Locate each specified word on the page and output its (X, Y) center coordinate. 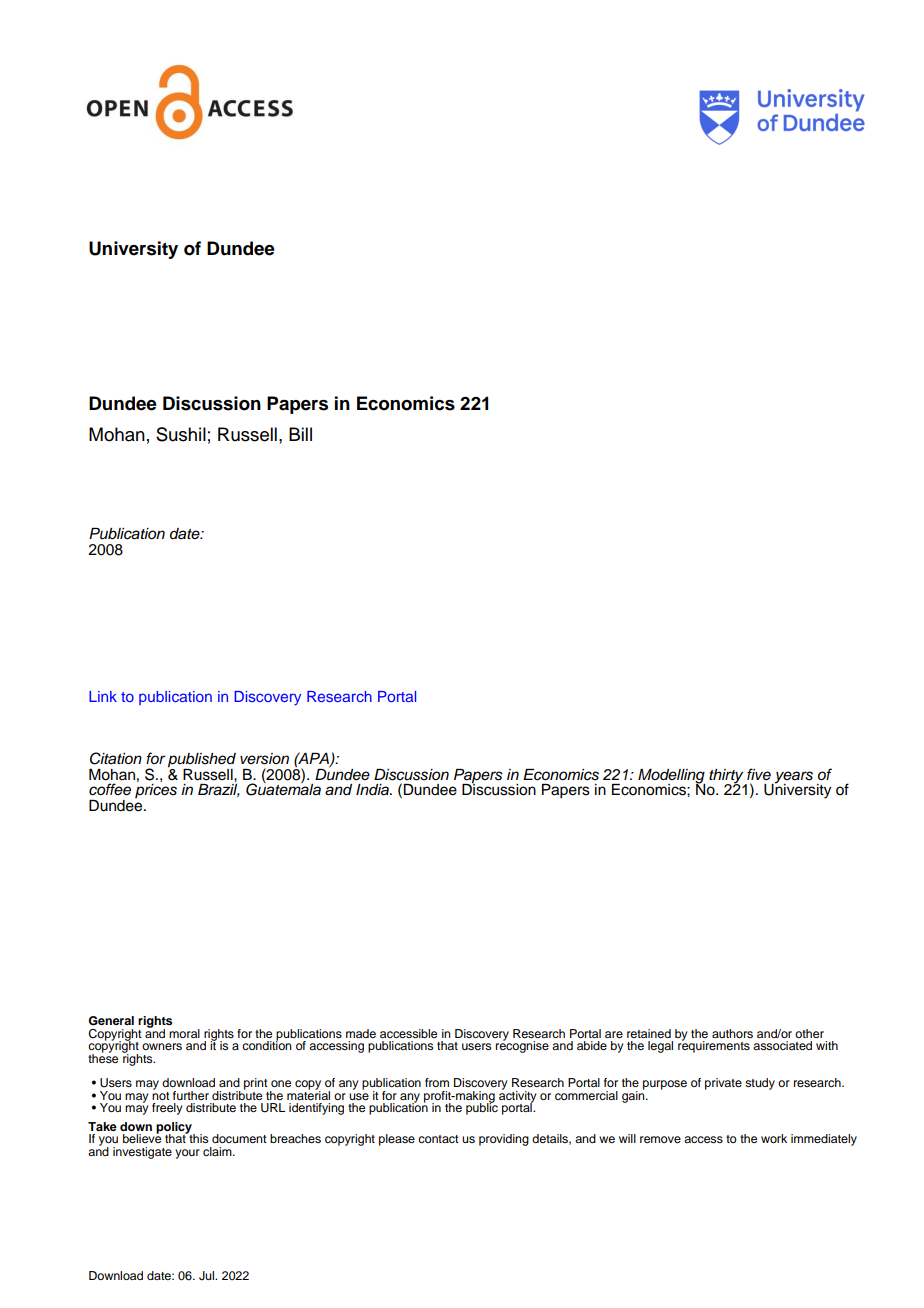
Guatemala (283, 788)
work (774, 1138)
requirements (714, 1046)
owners (162, 1046)
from (437, 1082)
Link (103, 696)
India (373, 790)
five (759, 774)
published (202, 761)
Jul (208, 1276)
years (792, 778)
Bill (300, 434)
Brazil (219, 790)
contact (438, 1139)
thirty (727, 777)
